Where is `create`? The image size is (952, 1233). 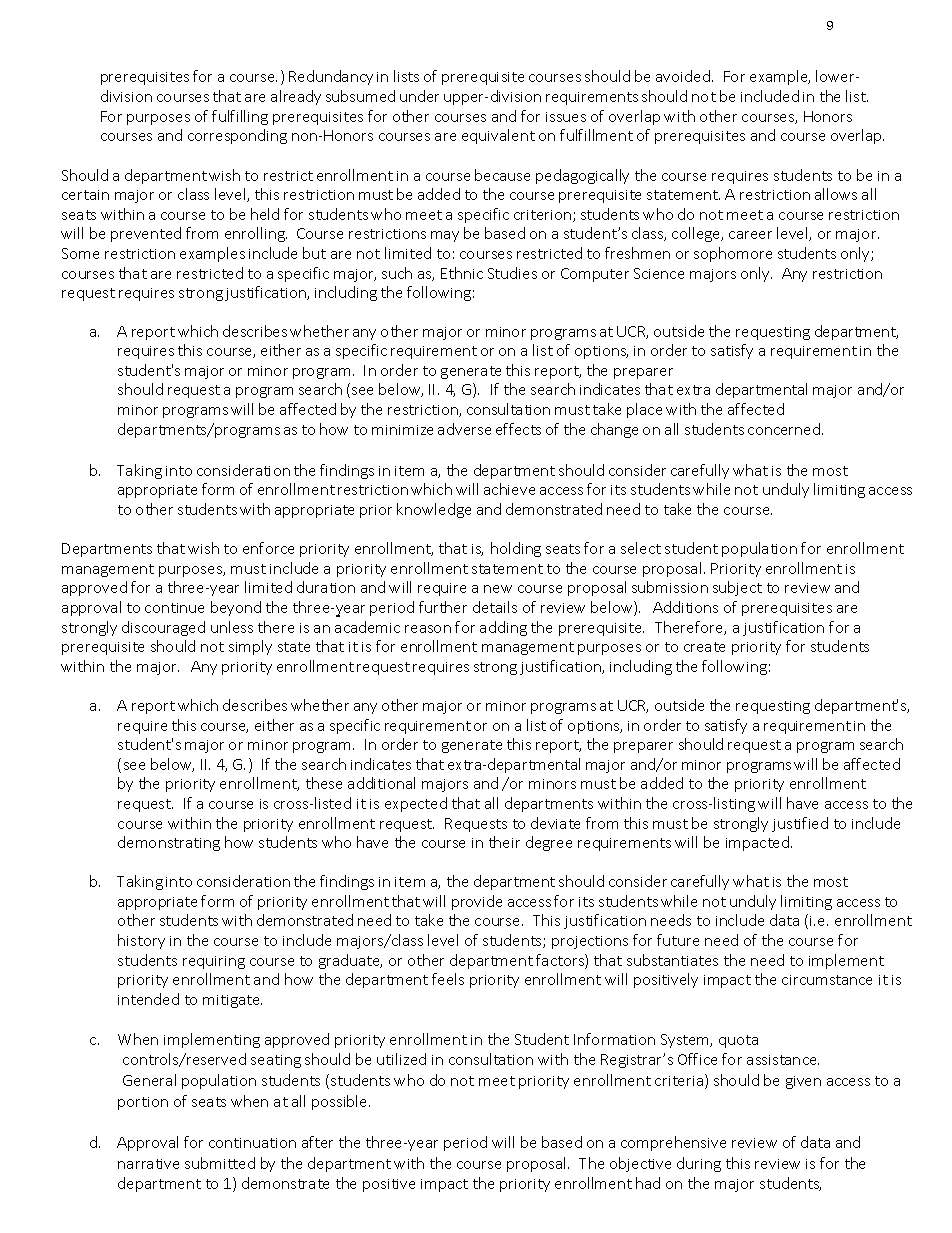 create is located at coordinates (704, 647).
